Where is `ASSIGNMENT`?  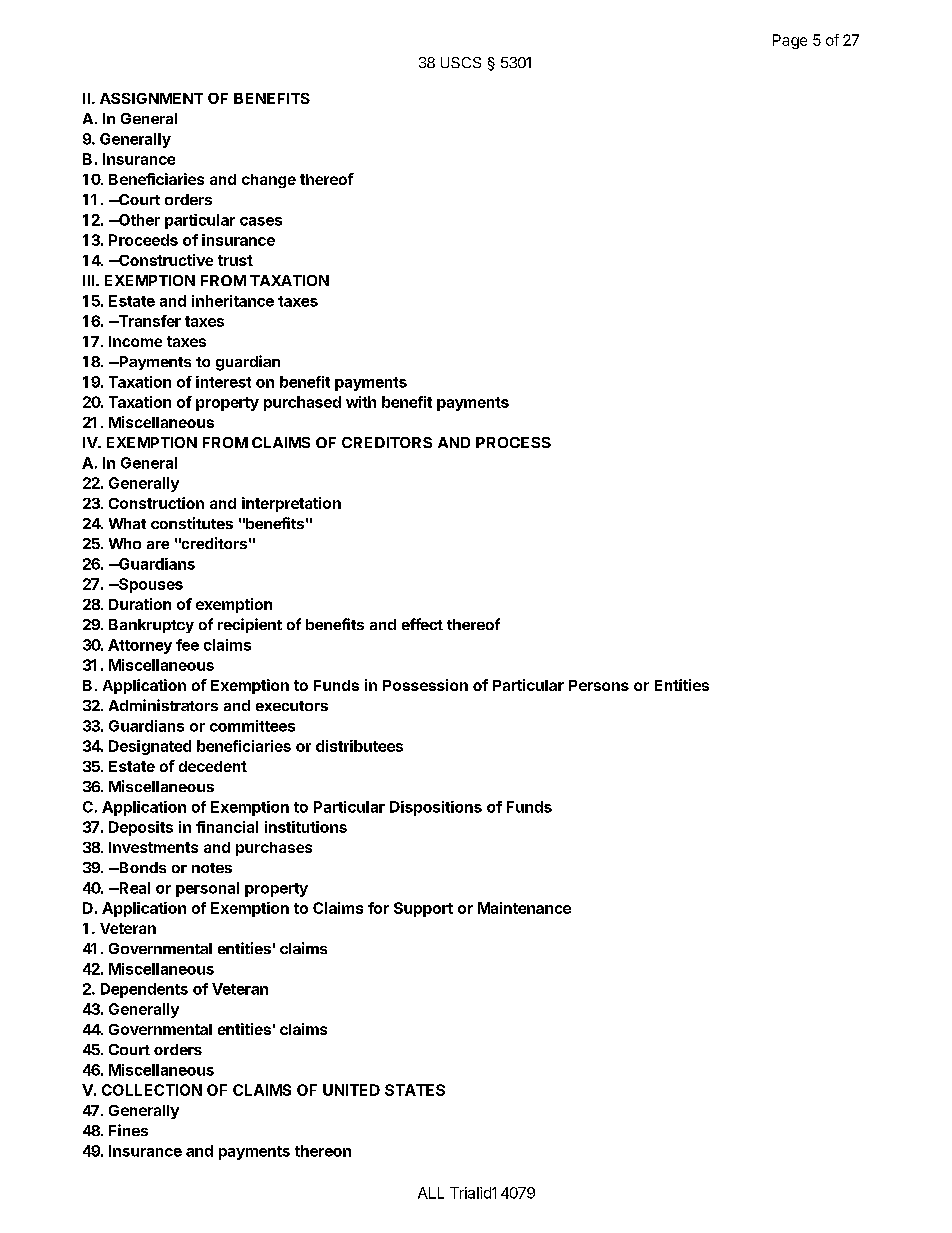 ASSIGNMENT is located at coordinates (151, 98).
